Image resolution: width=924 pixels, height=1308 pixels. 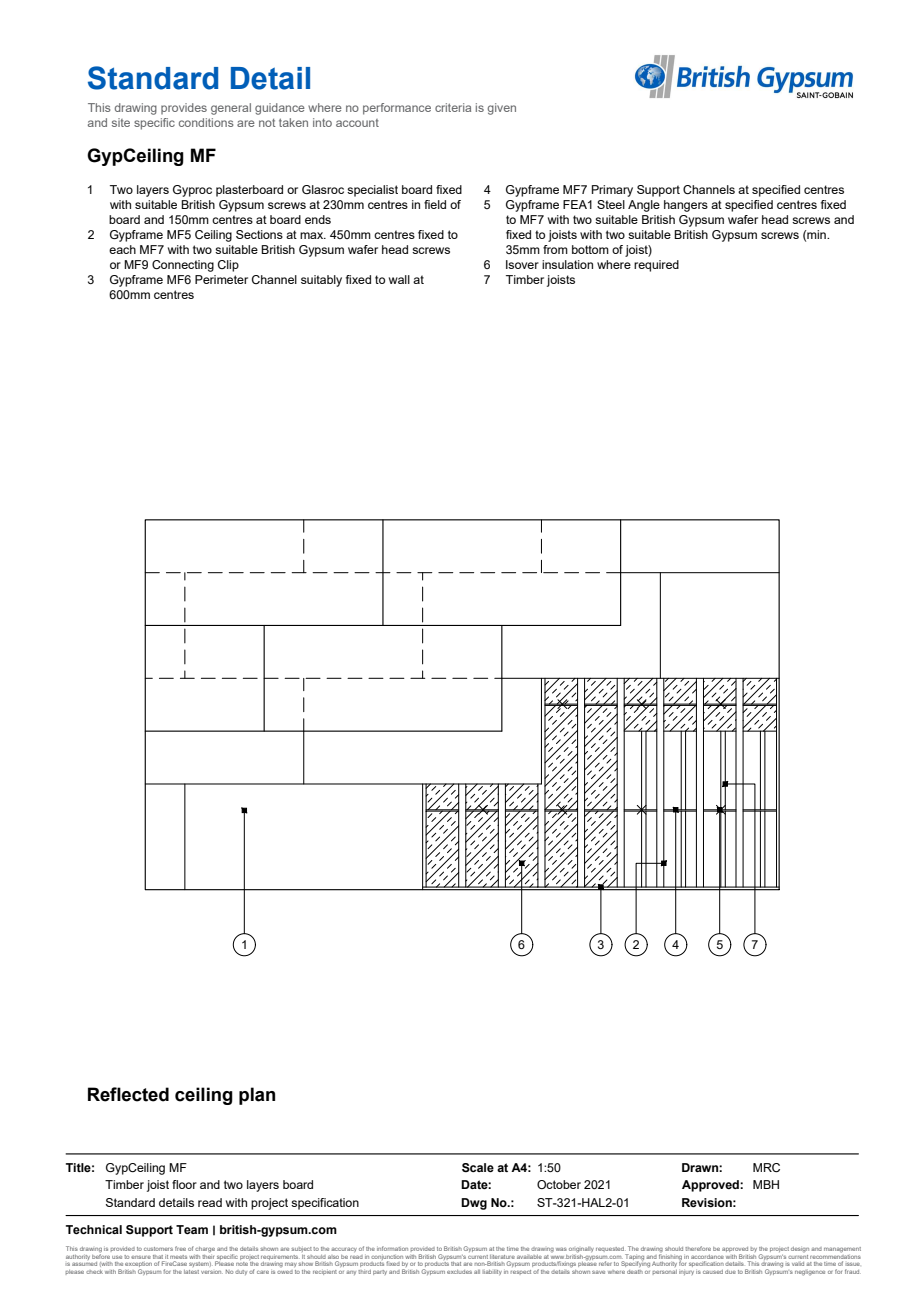 I want to click on hangers, so click(x=686, y=206).
